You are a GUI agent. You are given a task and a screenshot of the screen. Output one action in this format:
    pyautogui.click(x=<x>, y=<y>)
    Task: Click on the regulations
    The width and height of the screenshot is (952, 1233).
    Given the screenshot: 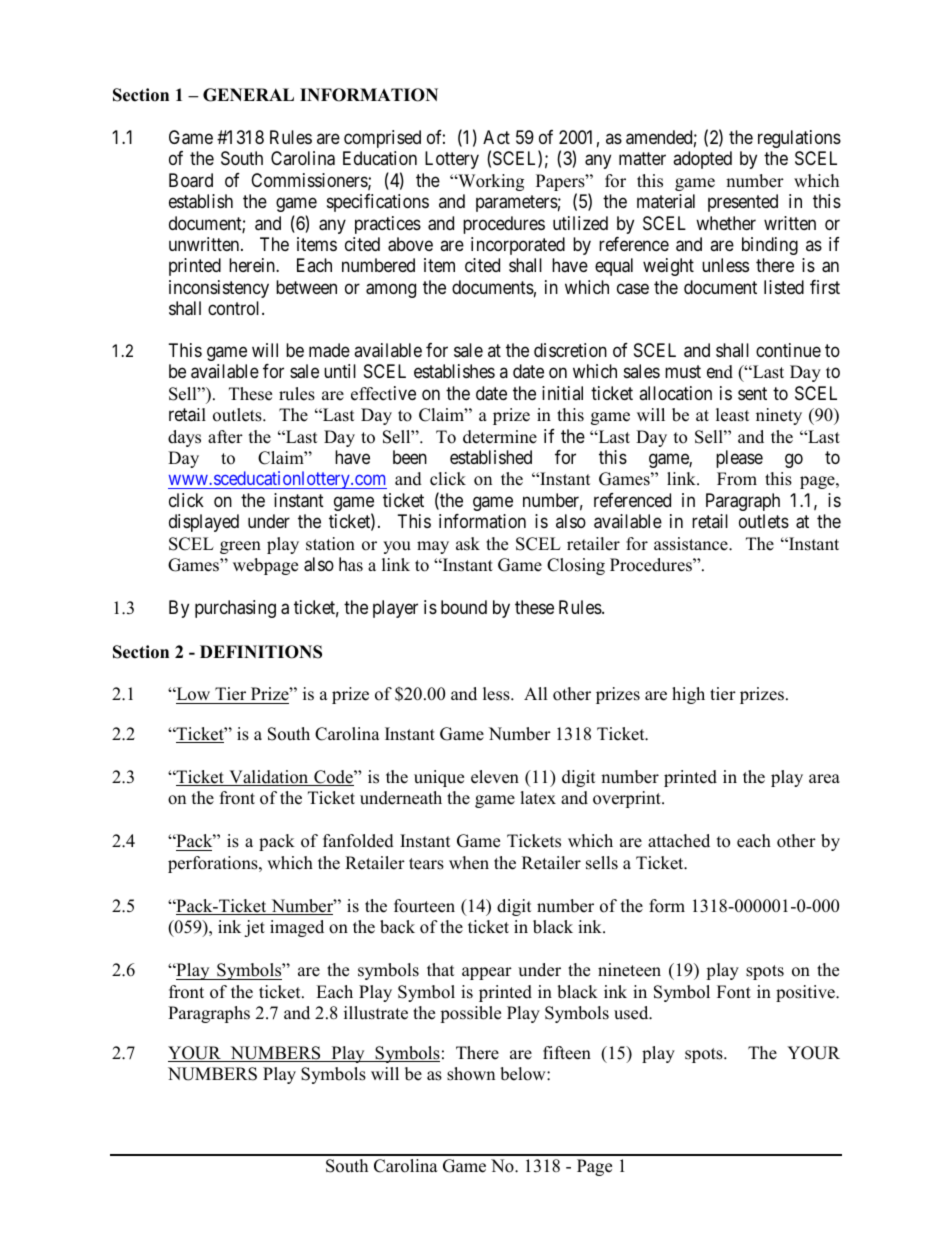 What is the action you would take?
    pyautogui.click(x=799, y=139)
